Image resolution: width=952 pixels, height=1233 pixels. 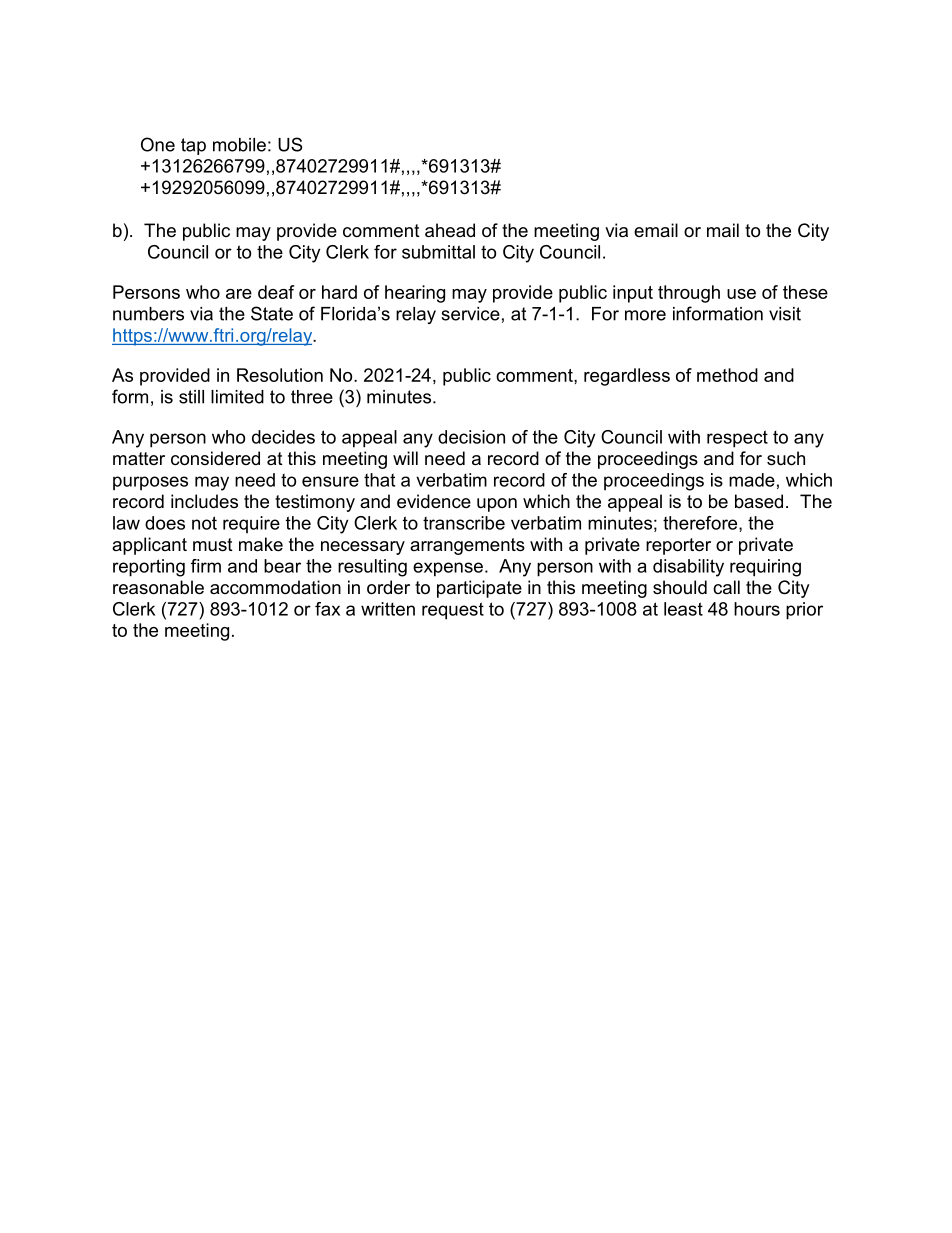 I want to click on still, so click(x=191, y=397).
